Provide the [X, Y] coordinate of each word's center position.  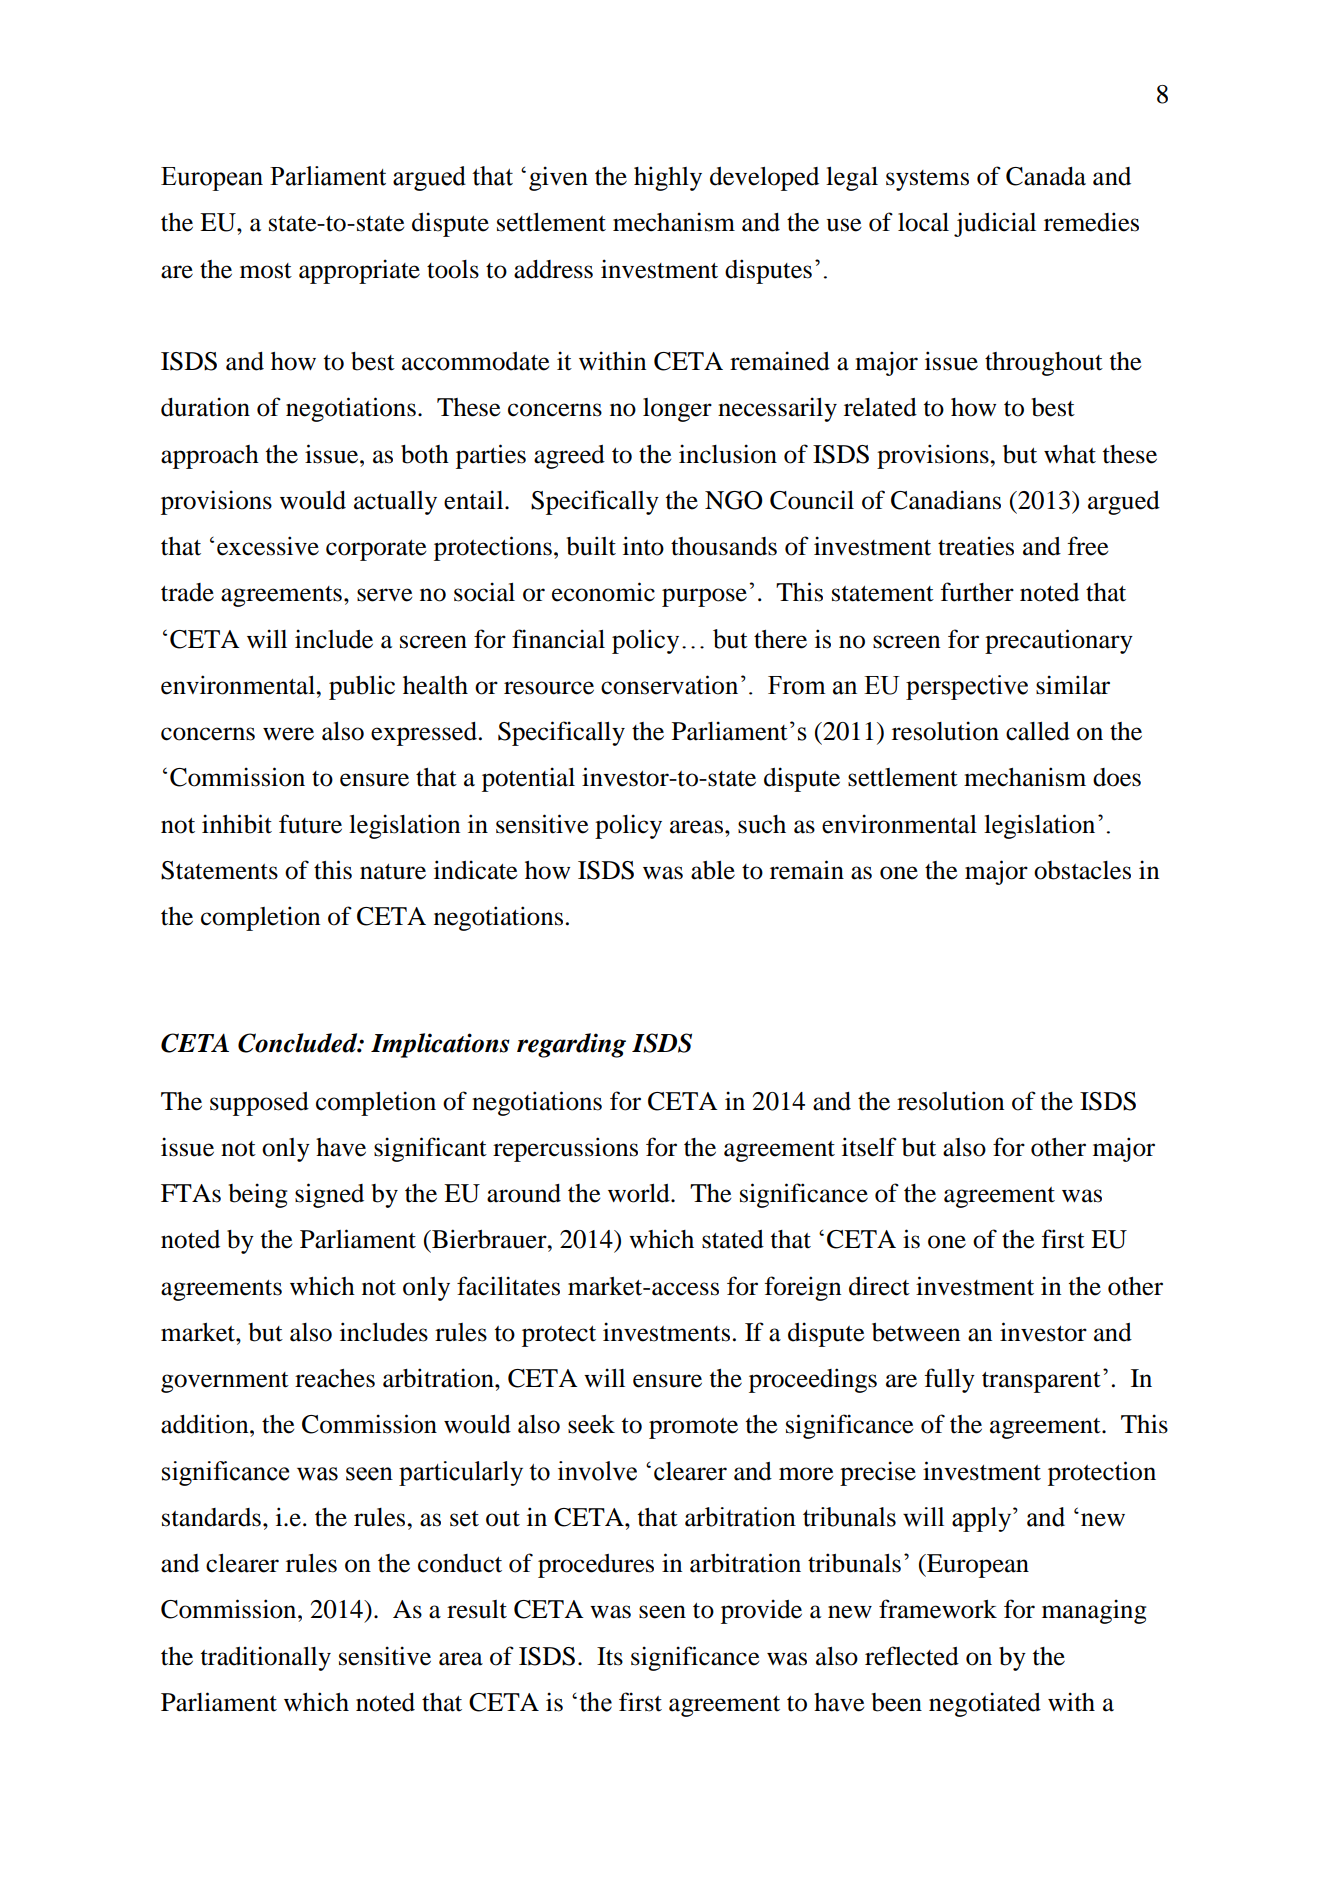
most [266, 271]
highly [668, 178]
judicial [995, 224]
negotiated [985, 1704]
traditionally [266, 1658]
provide [761, 1611]
